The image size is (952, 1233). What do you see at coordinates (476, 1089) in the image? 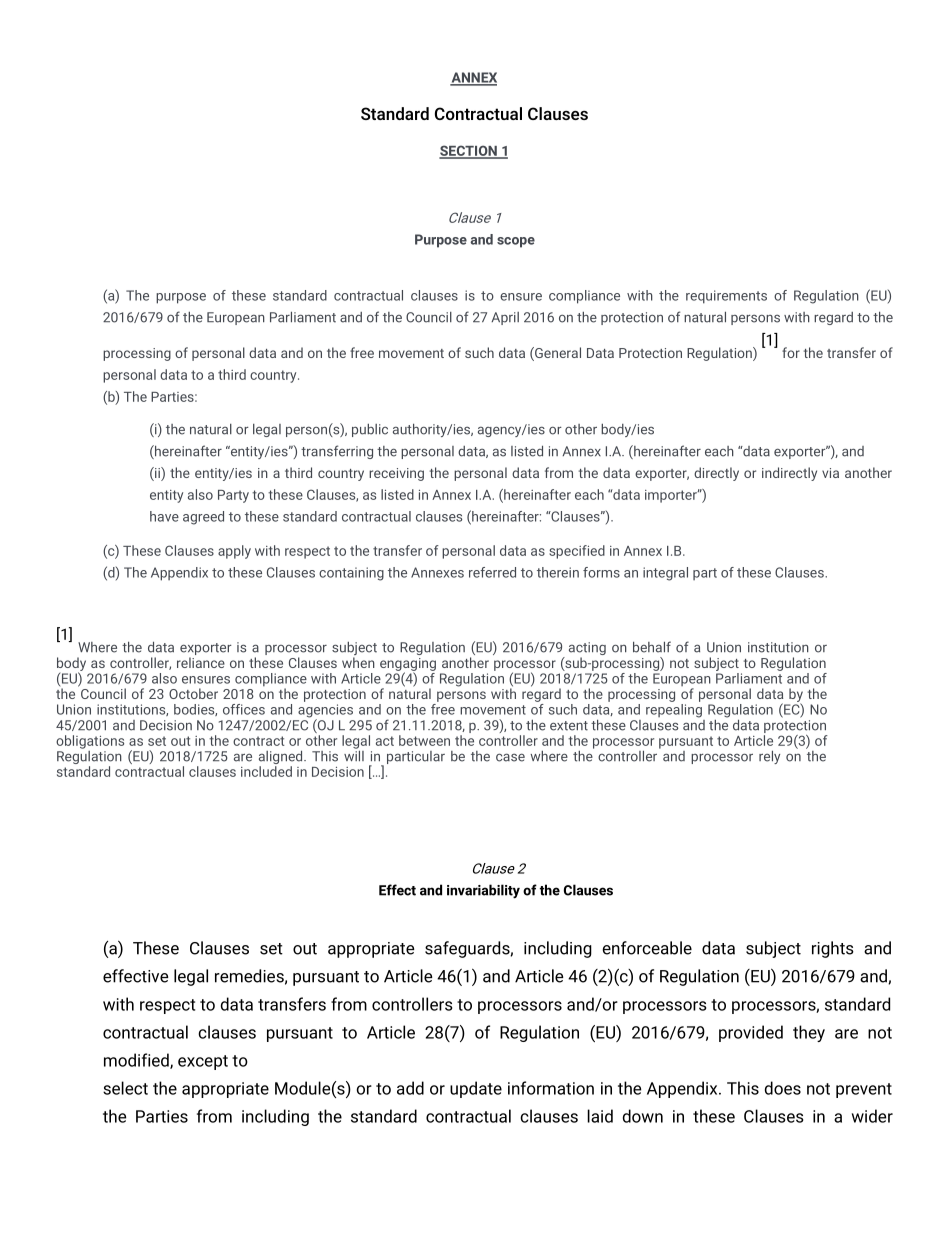
I see `update` at bounding box center [476, 1089].
